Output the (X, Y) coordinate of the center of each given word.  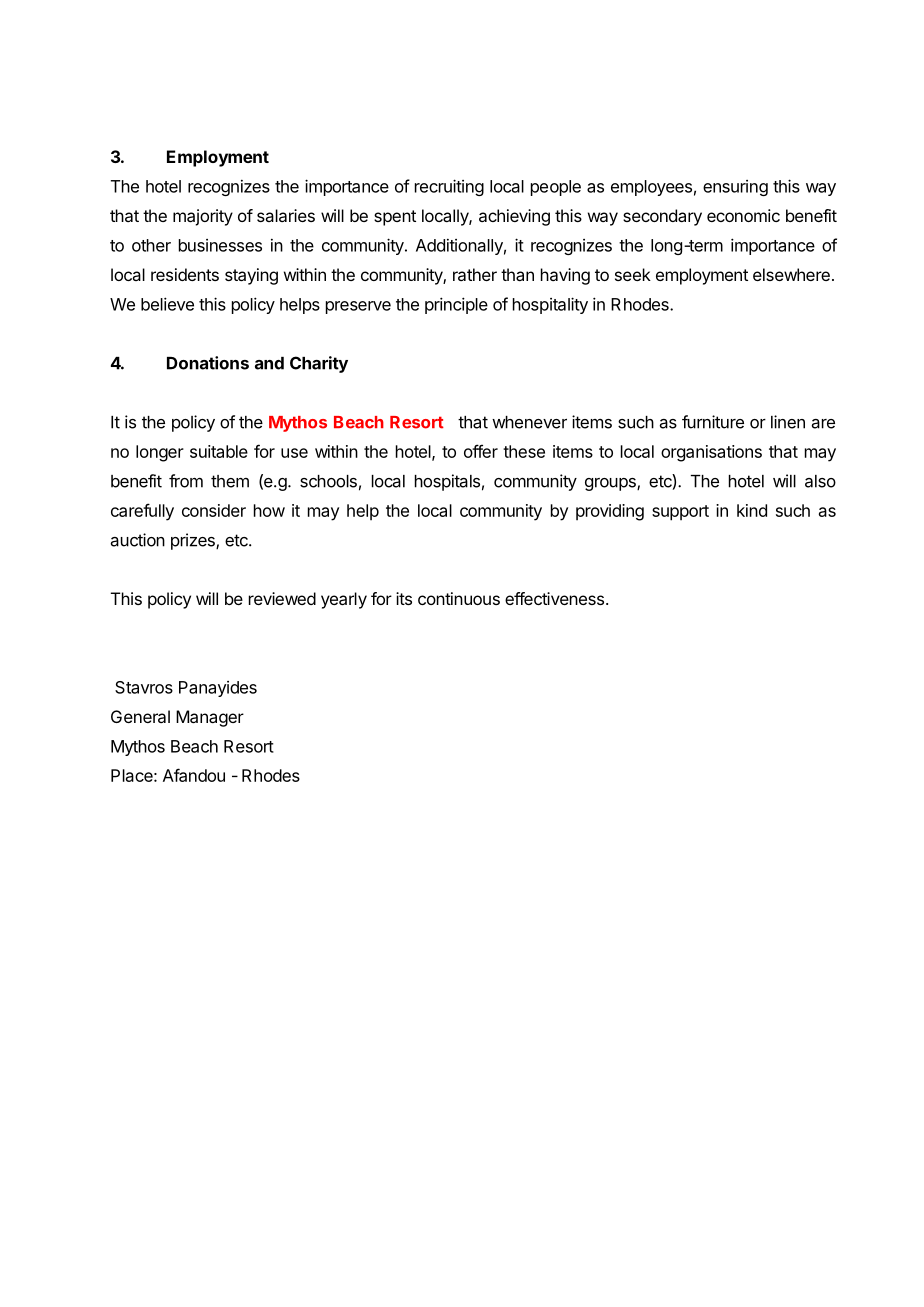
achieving (514, 217)
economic (743, 215)
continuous (459, 598)
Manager (210, 718)
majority (203, 217)
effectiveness (554, 598)
